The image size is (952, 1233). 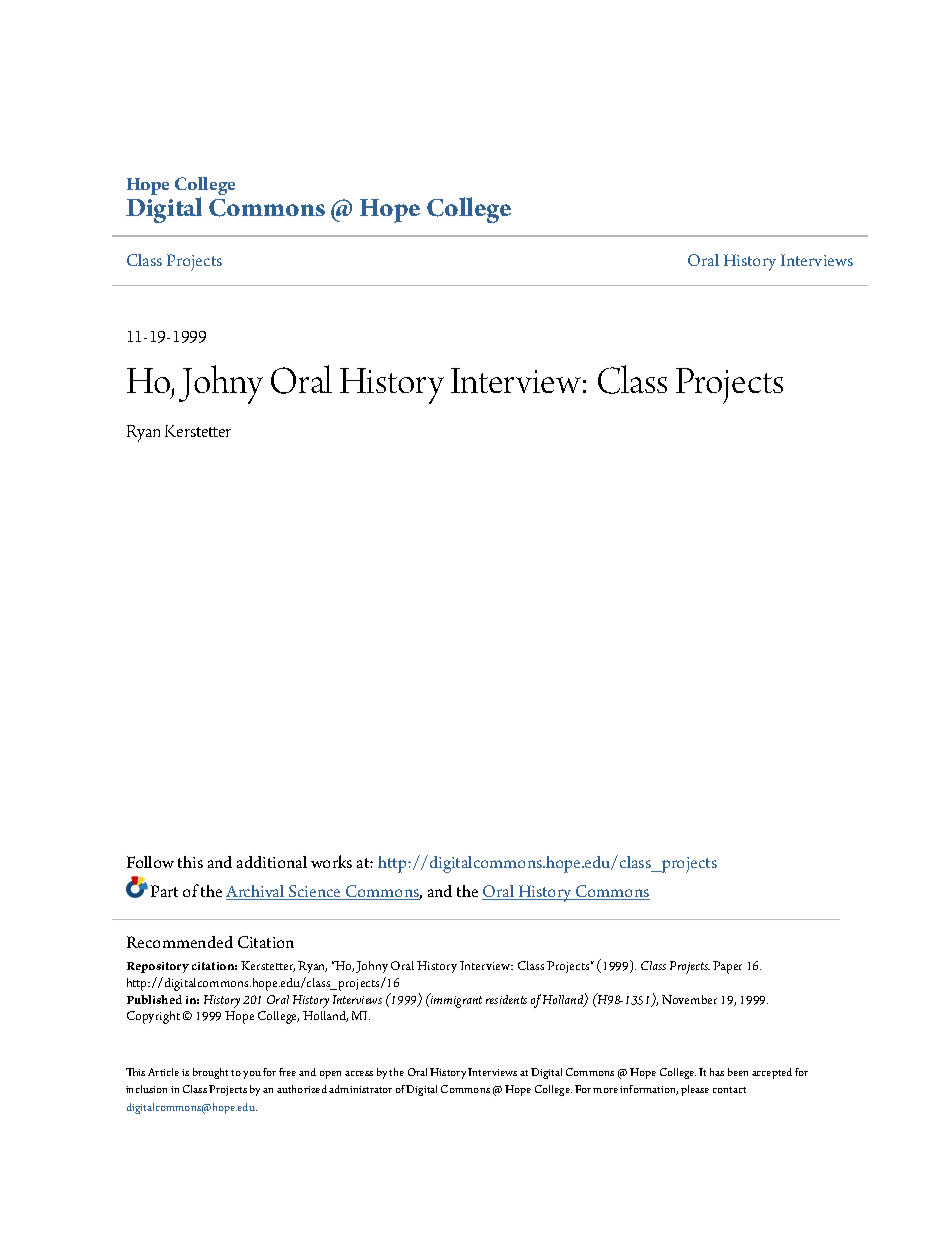 I want to click on residents, so click(x=506, y=999).
